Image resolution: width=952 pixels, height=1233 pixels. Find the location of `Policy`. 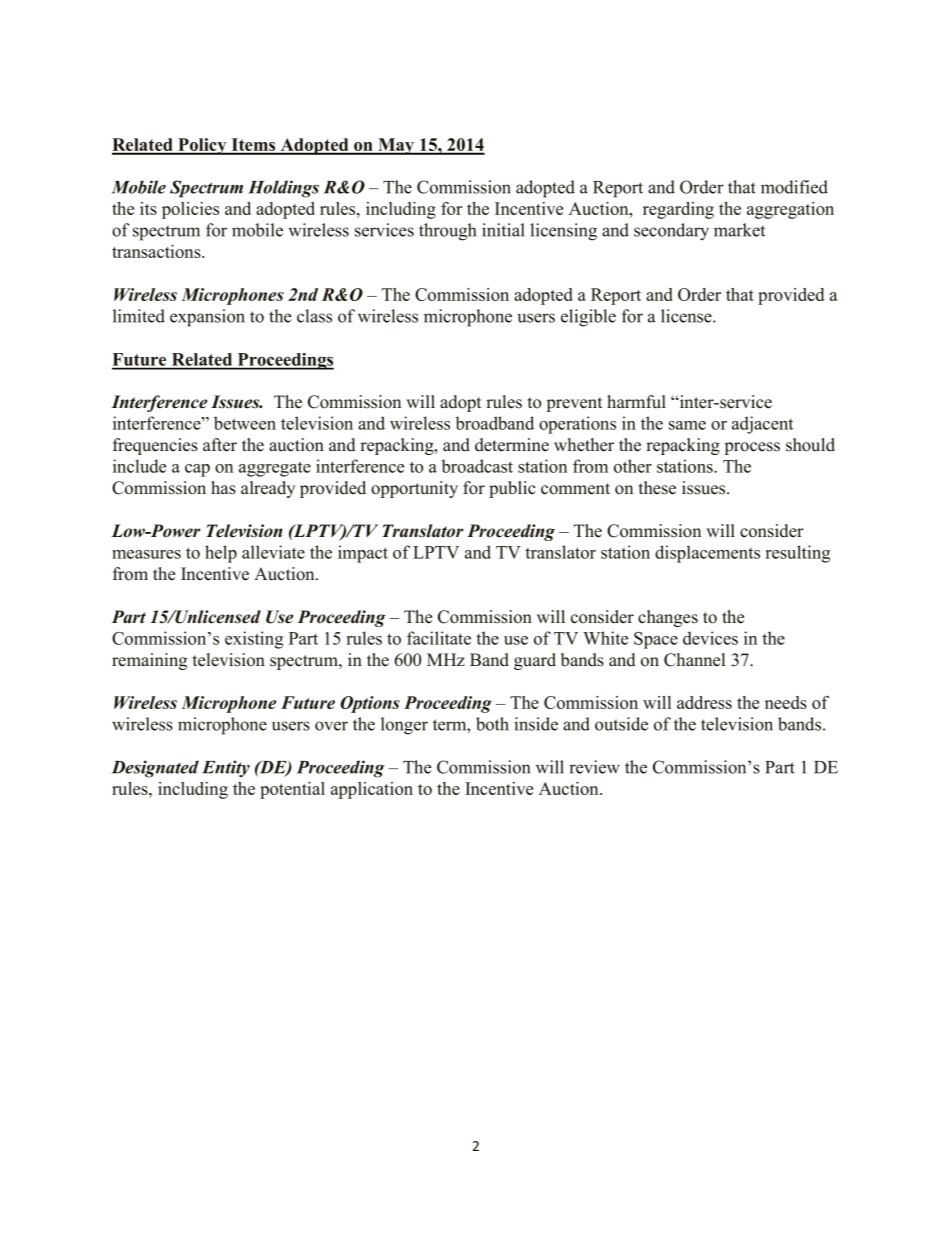

Policy is located at coordinates (202, 146).
